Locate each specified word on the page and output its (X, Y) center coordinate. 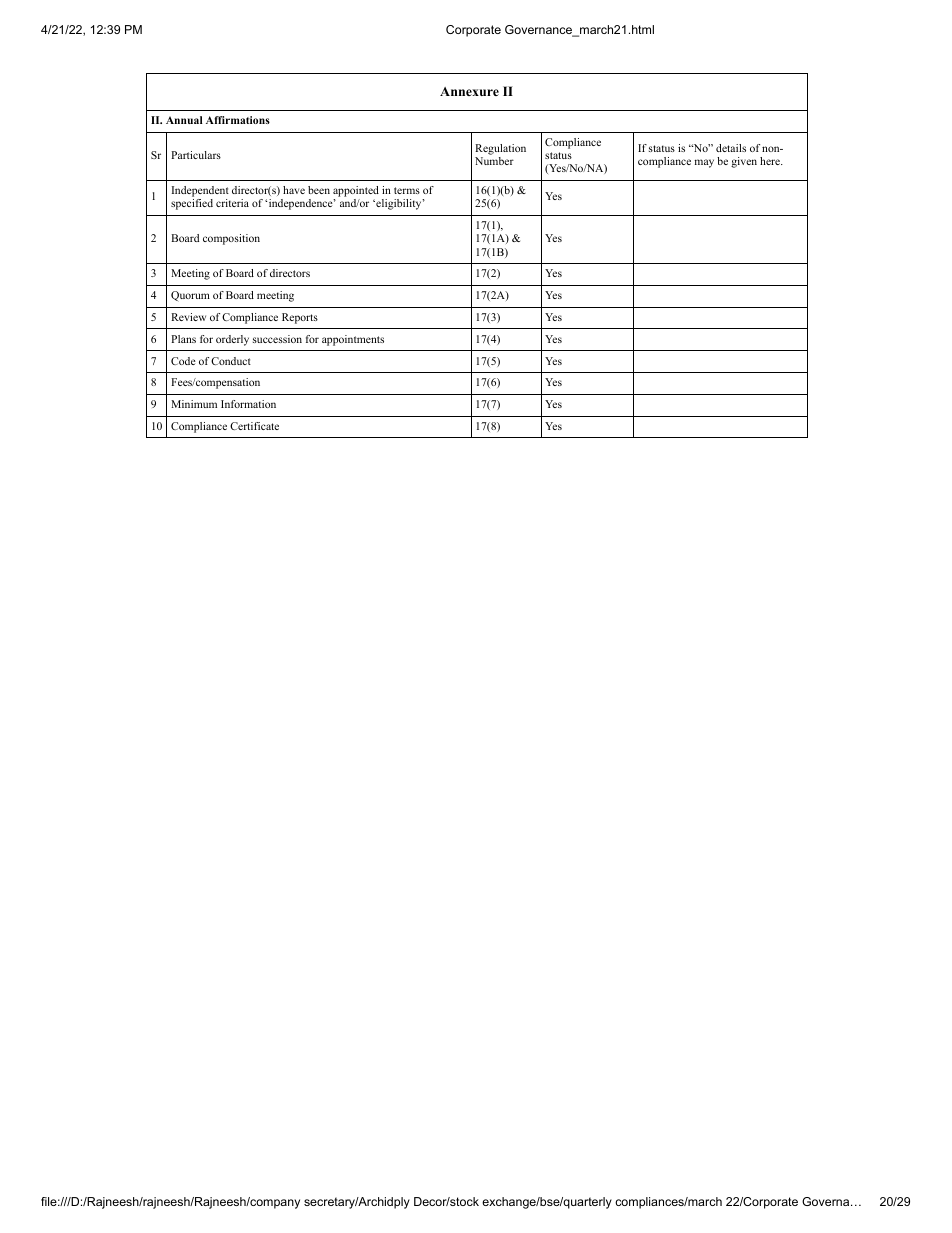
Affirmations (238, 120)
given (744, 162)
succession (277, 339)
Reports (300, 318)
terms (407, 190)
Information (248, 404)
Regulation (500, 151)
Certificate (254, 426)
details (731, 148)
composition (231, 239)
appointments (353, 340)
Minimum (194, 404)
